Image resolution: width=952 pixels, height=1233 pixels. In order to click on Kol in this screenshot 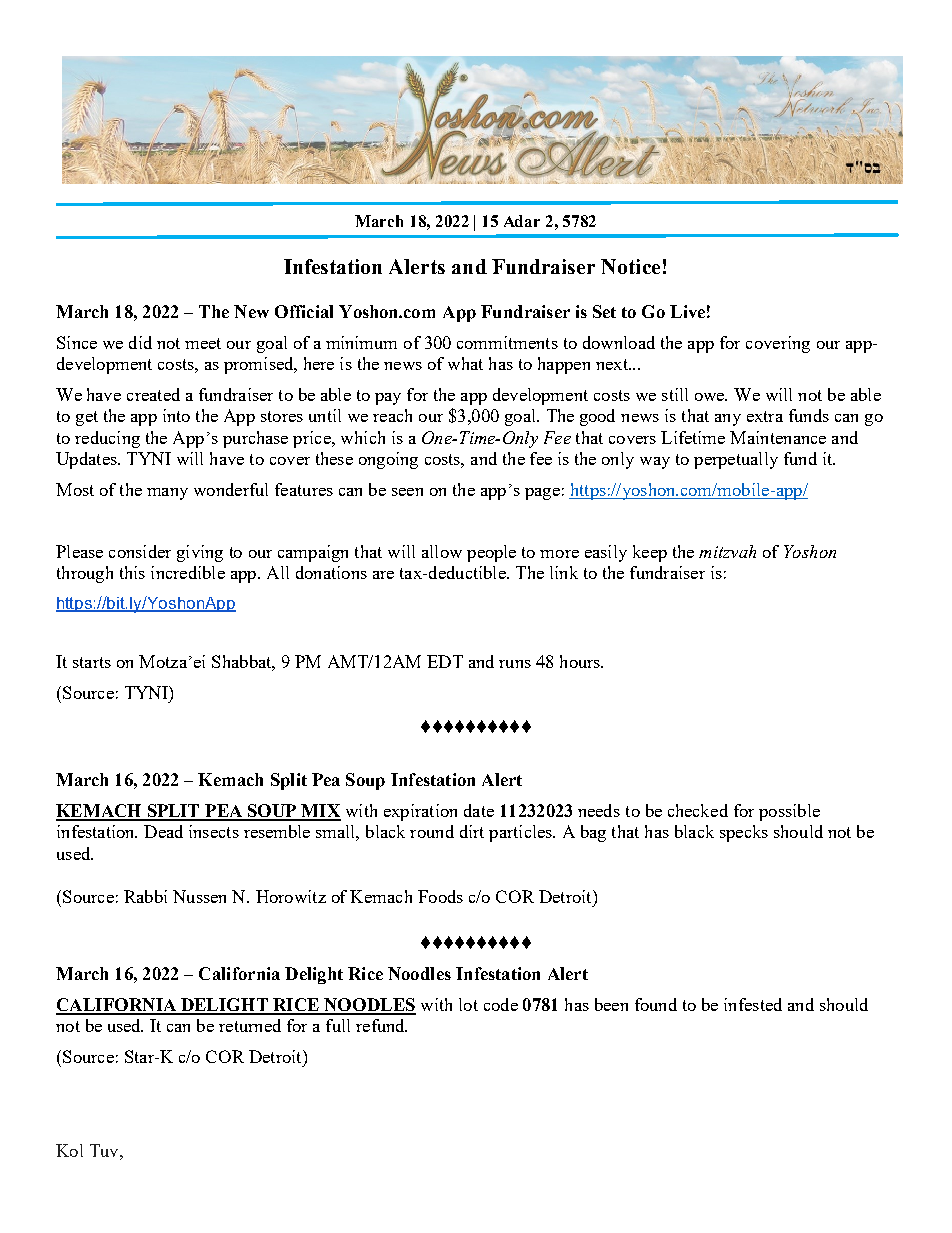, I will do `click(69, 1150)`.
